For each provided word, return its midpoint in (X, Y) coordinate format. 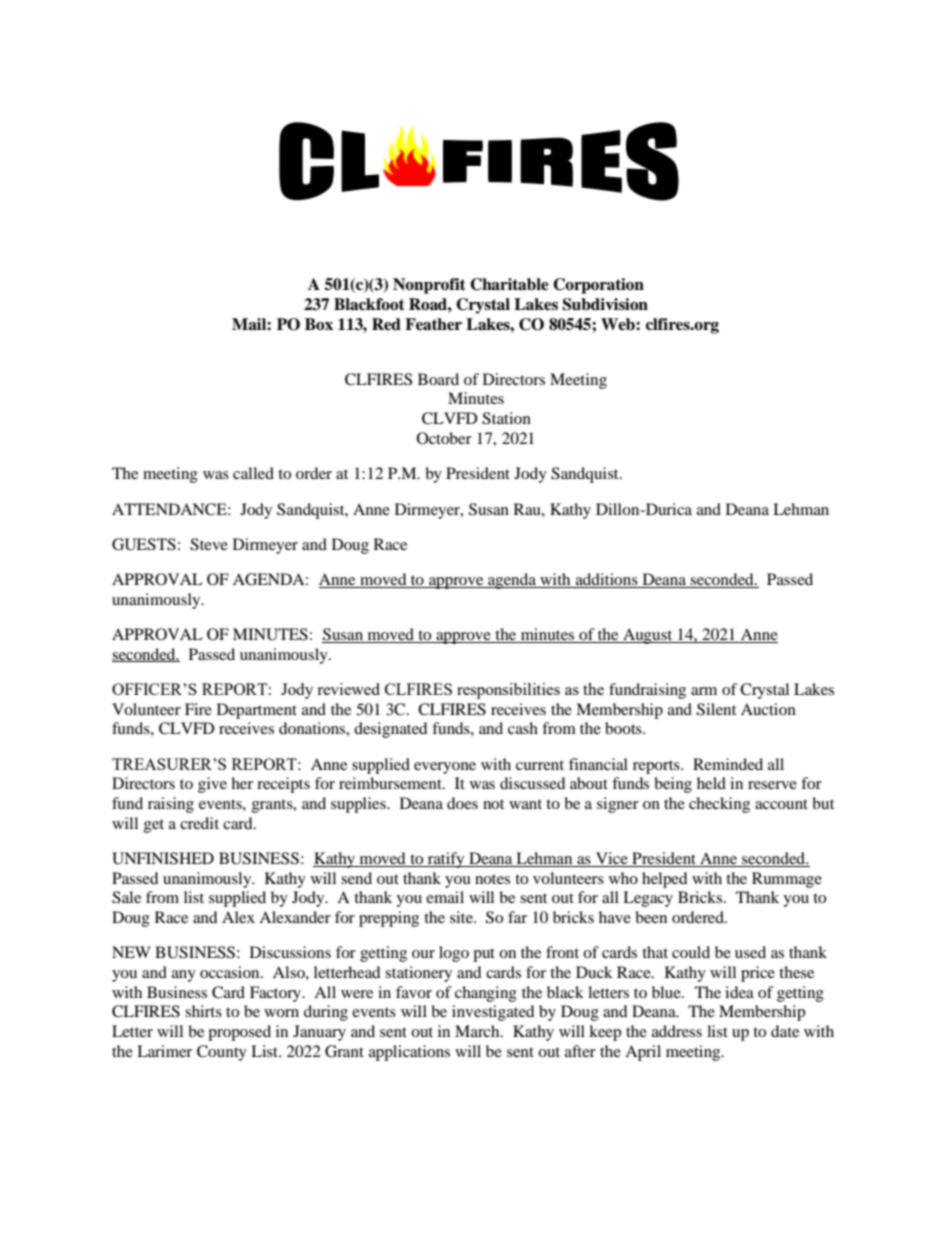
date (785, 1031)
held (711, 783)
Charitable (509, 284)
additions (607, 580)
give (212, 785)
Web (619, 324)
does (462, 803)
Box (319, 324)
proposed (239, 1033)
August (648, 636)
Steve (209, 544)
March (478, 1031)
